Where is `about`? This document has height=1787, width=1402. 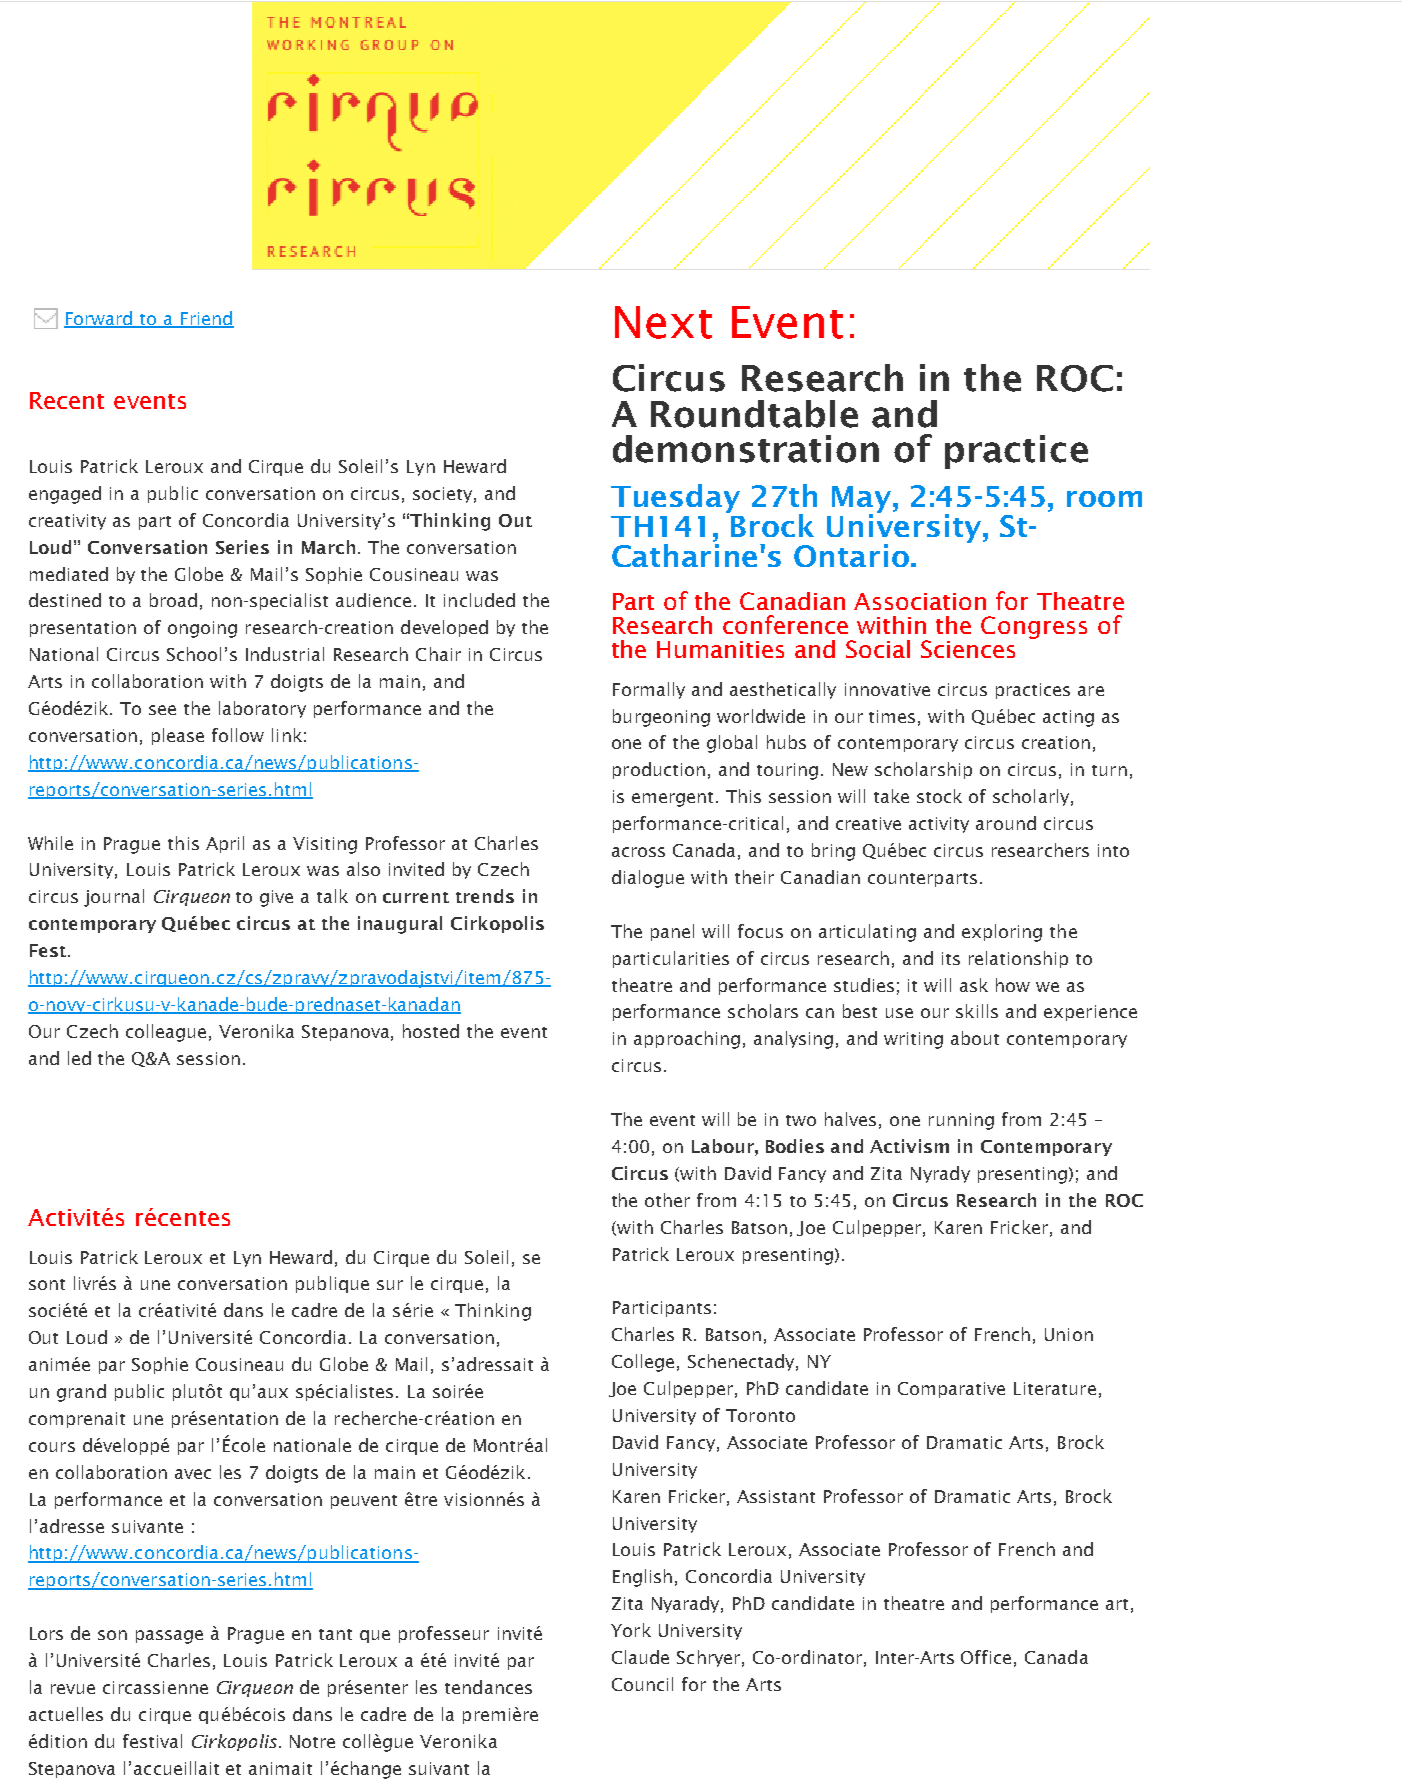 about is located at coordinates (975, 1038).
